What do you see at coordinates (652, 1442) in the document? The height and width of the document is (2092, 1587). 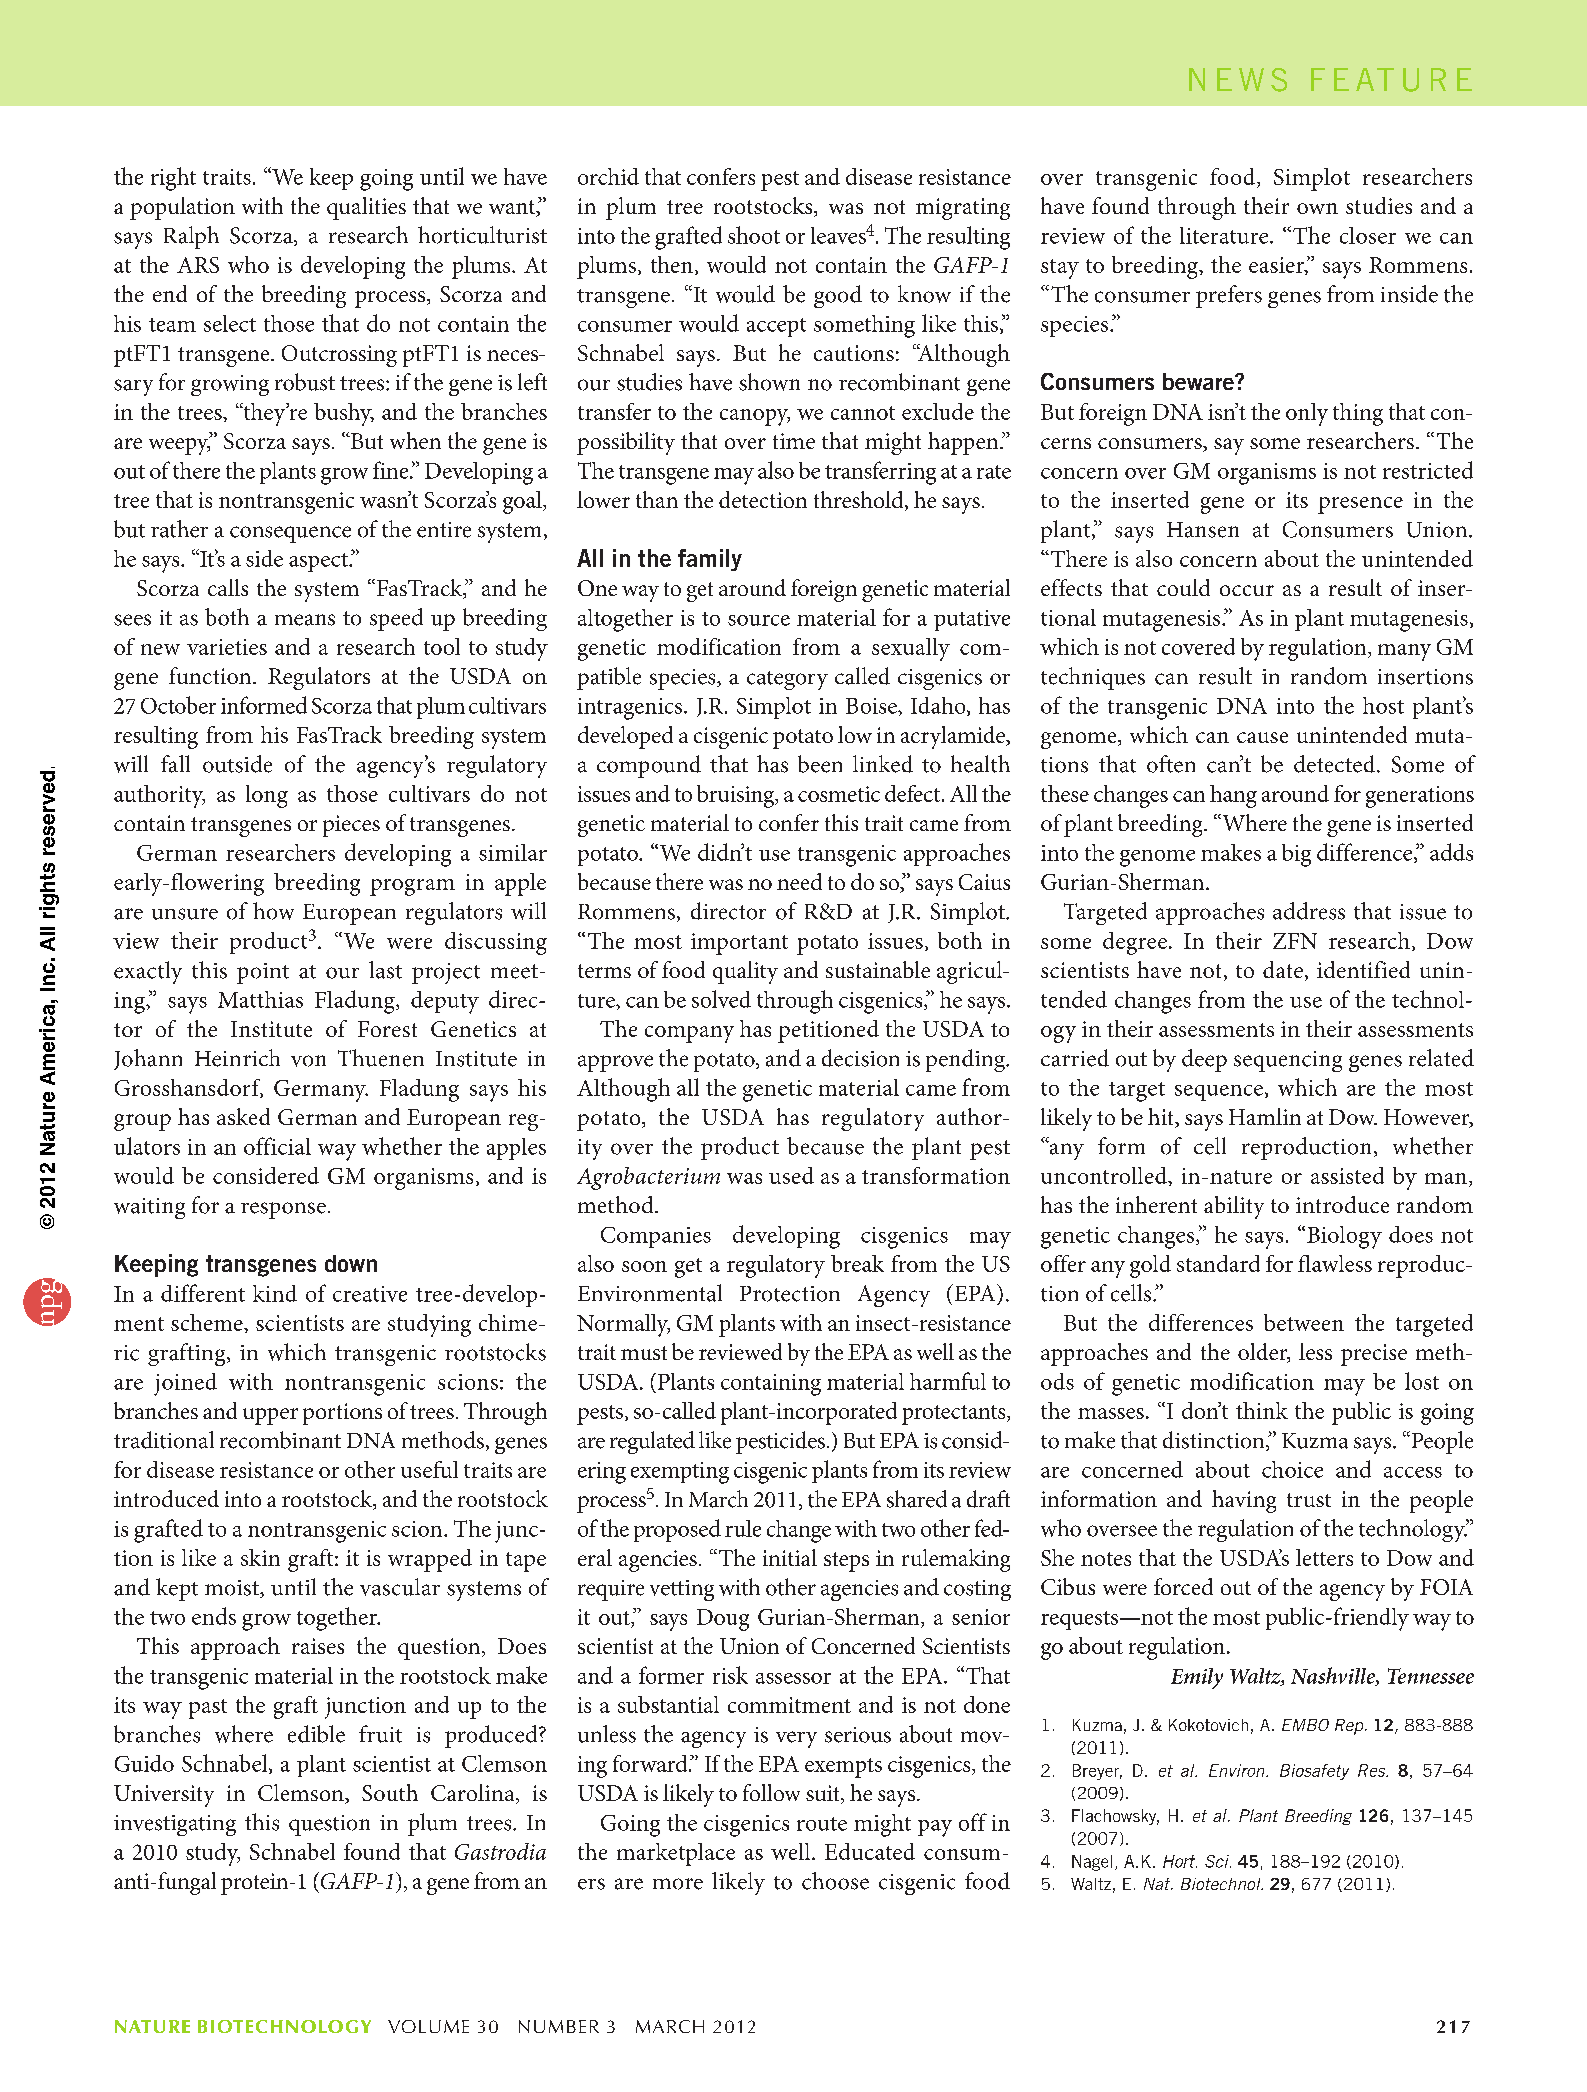 I see `regulated` at bounding box center [652, 1442].
